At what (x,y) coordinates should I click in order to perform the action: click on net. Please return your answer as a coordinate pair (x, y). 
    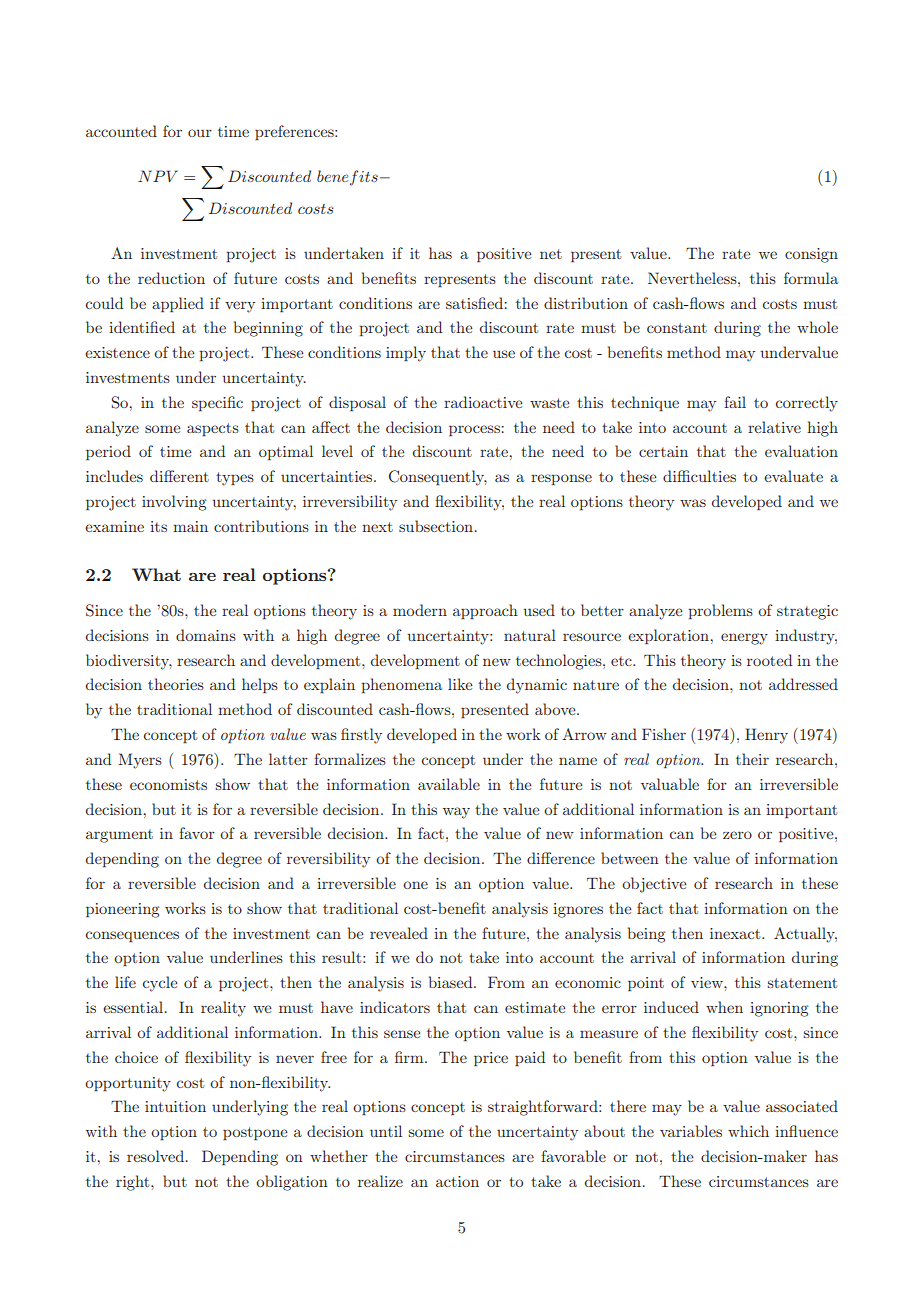
    Looking at the image, I should click on (551, 254).
